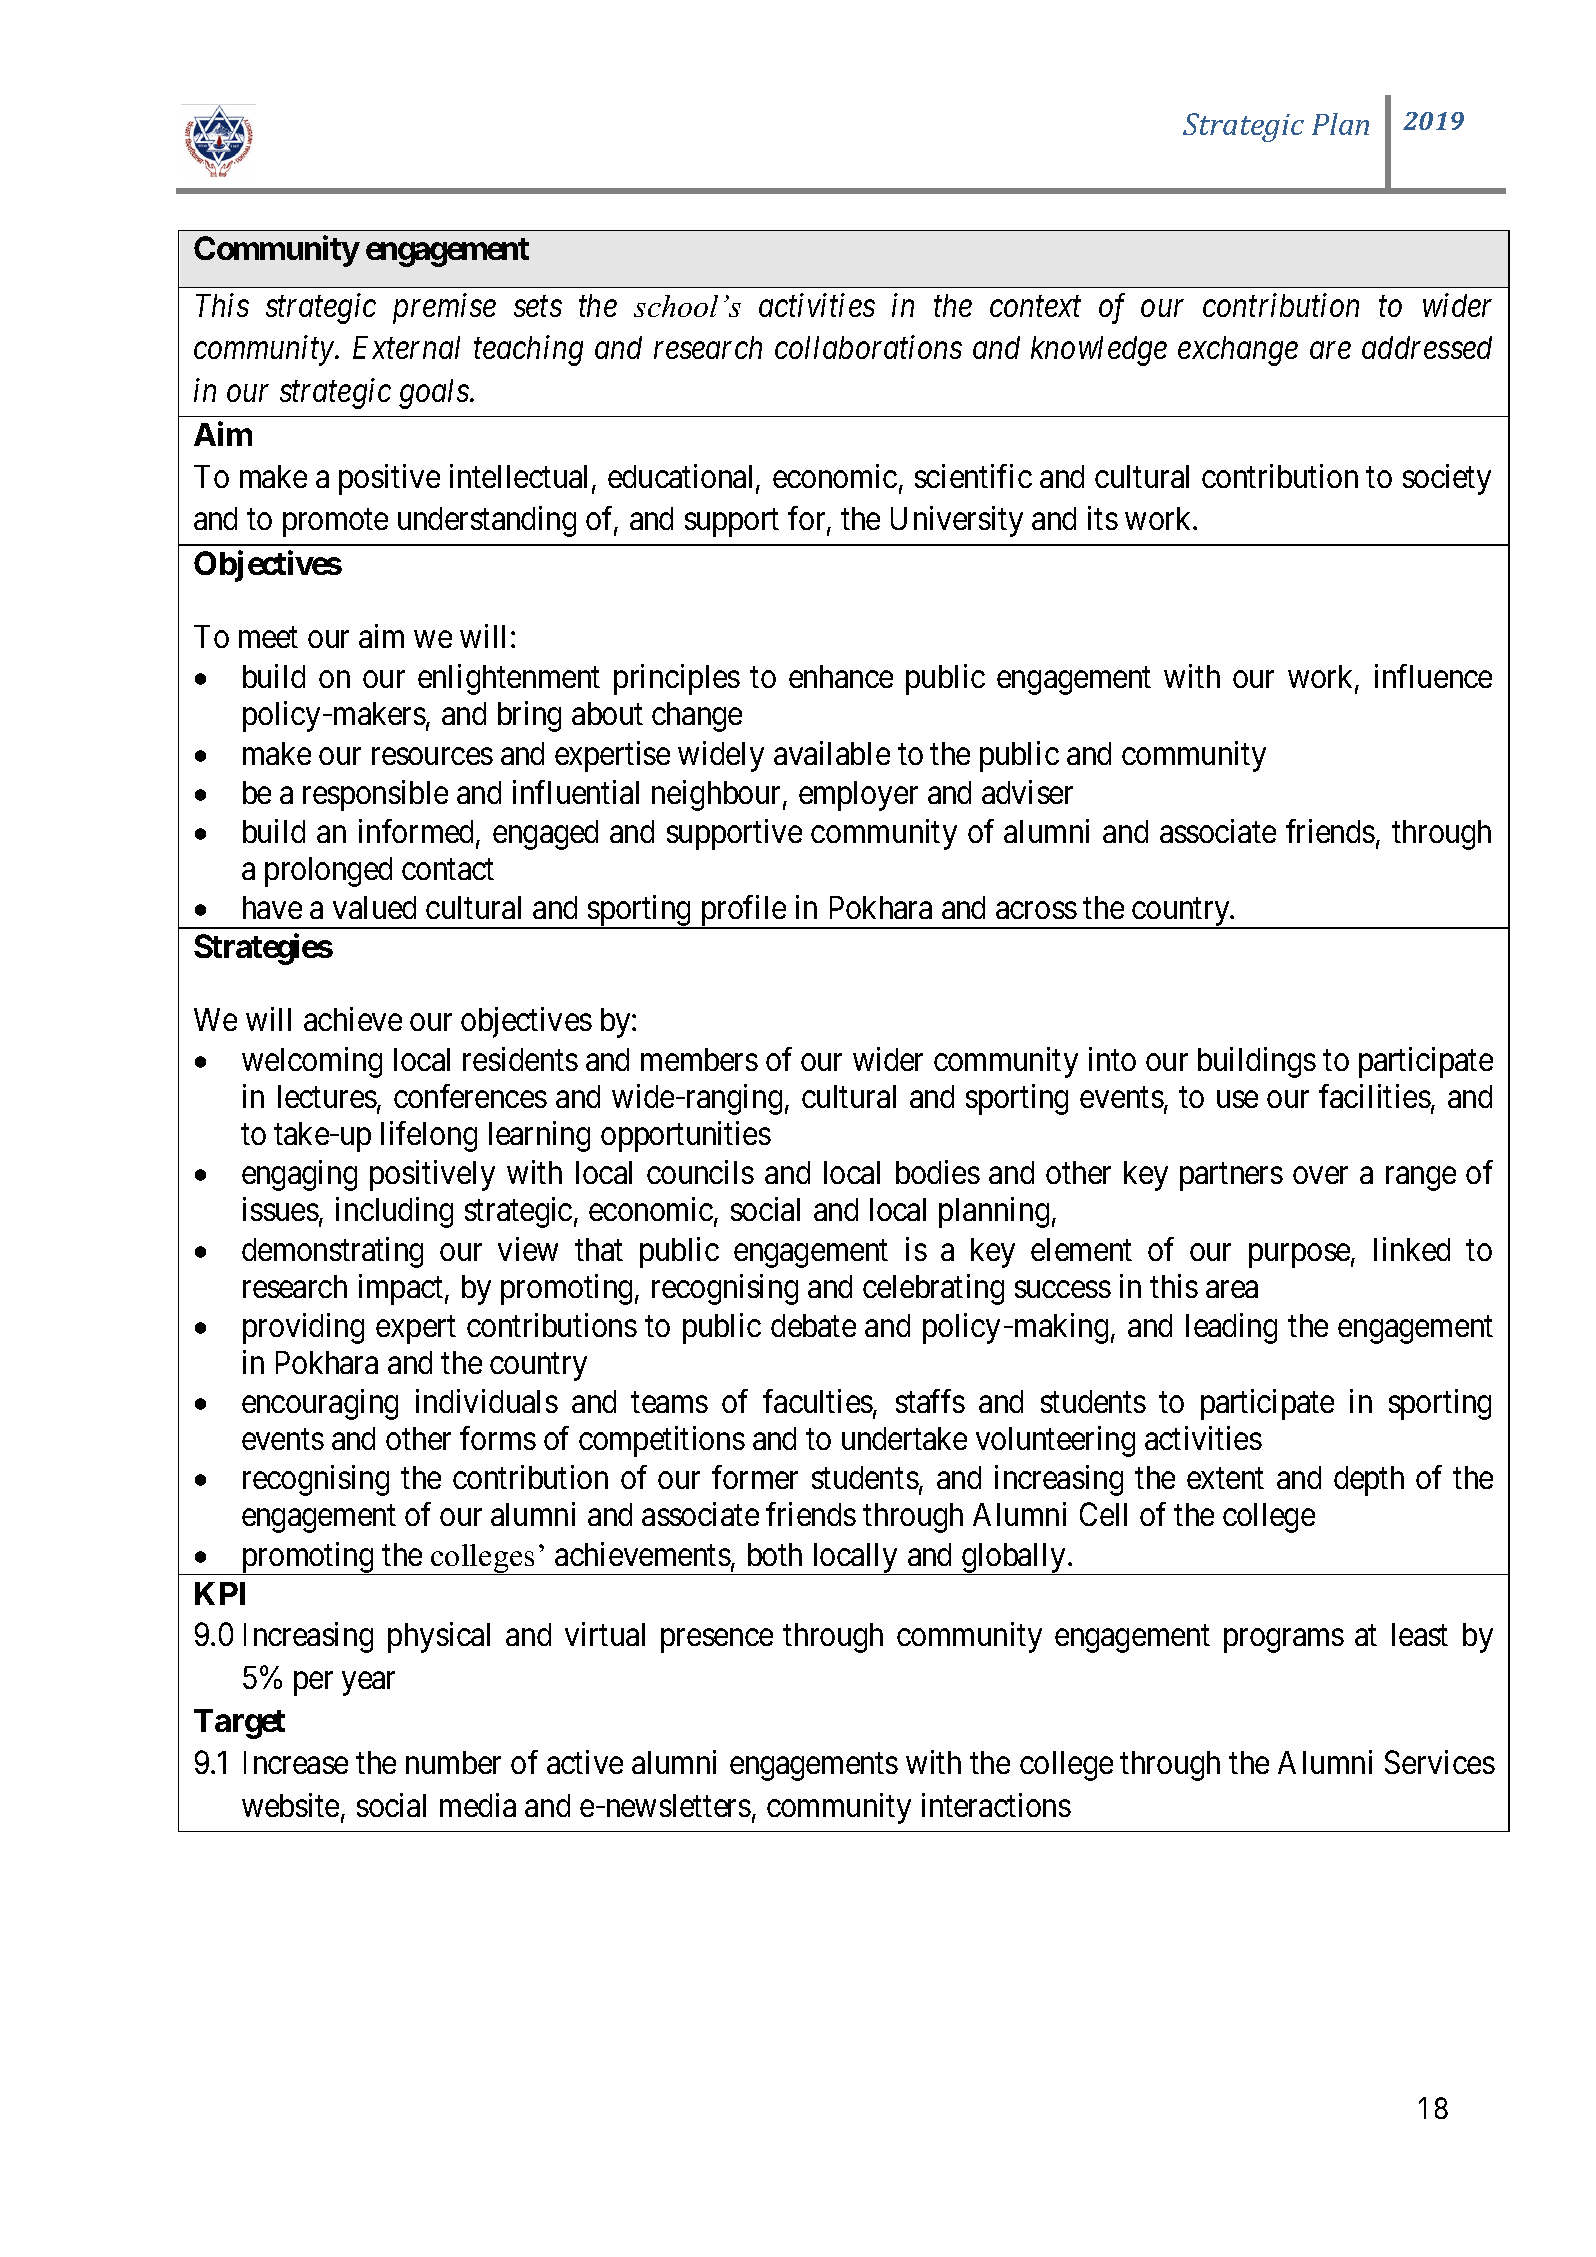 The width and height of the image is (1596, 2257). What do you see at coordinates (296, 1762) in the image?
I see `Increase` at bounding box center [296, 1762].
